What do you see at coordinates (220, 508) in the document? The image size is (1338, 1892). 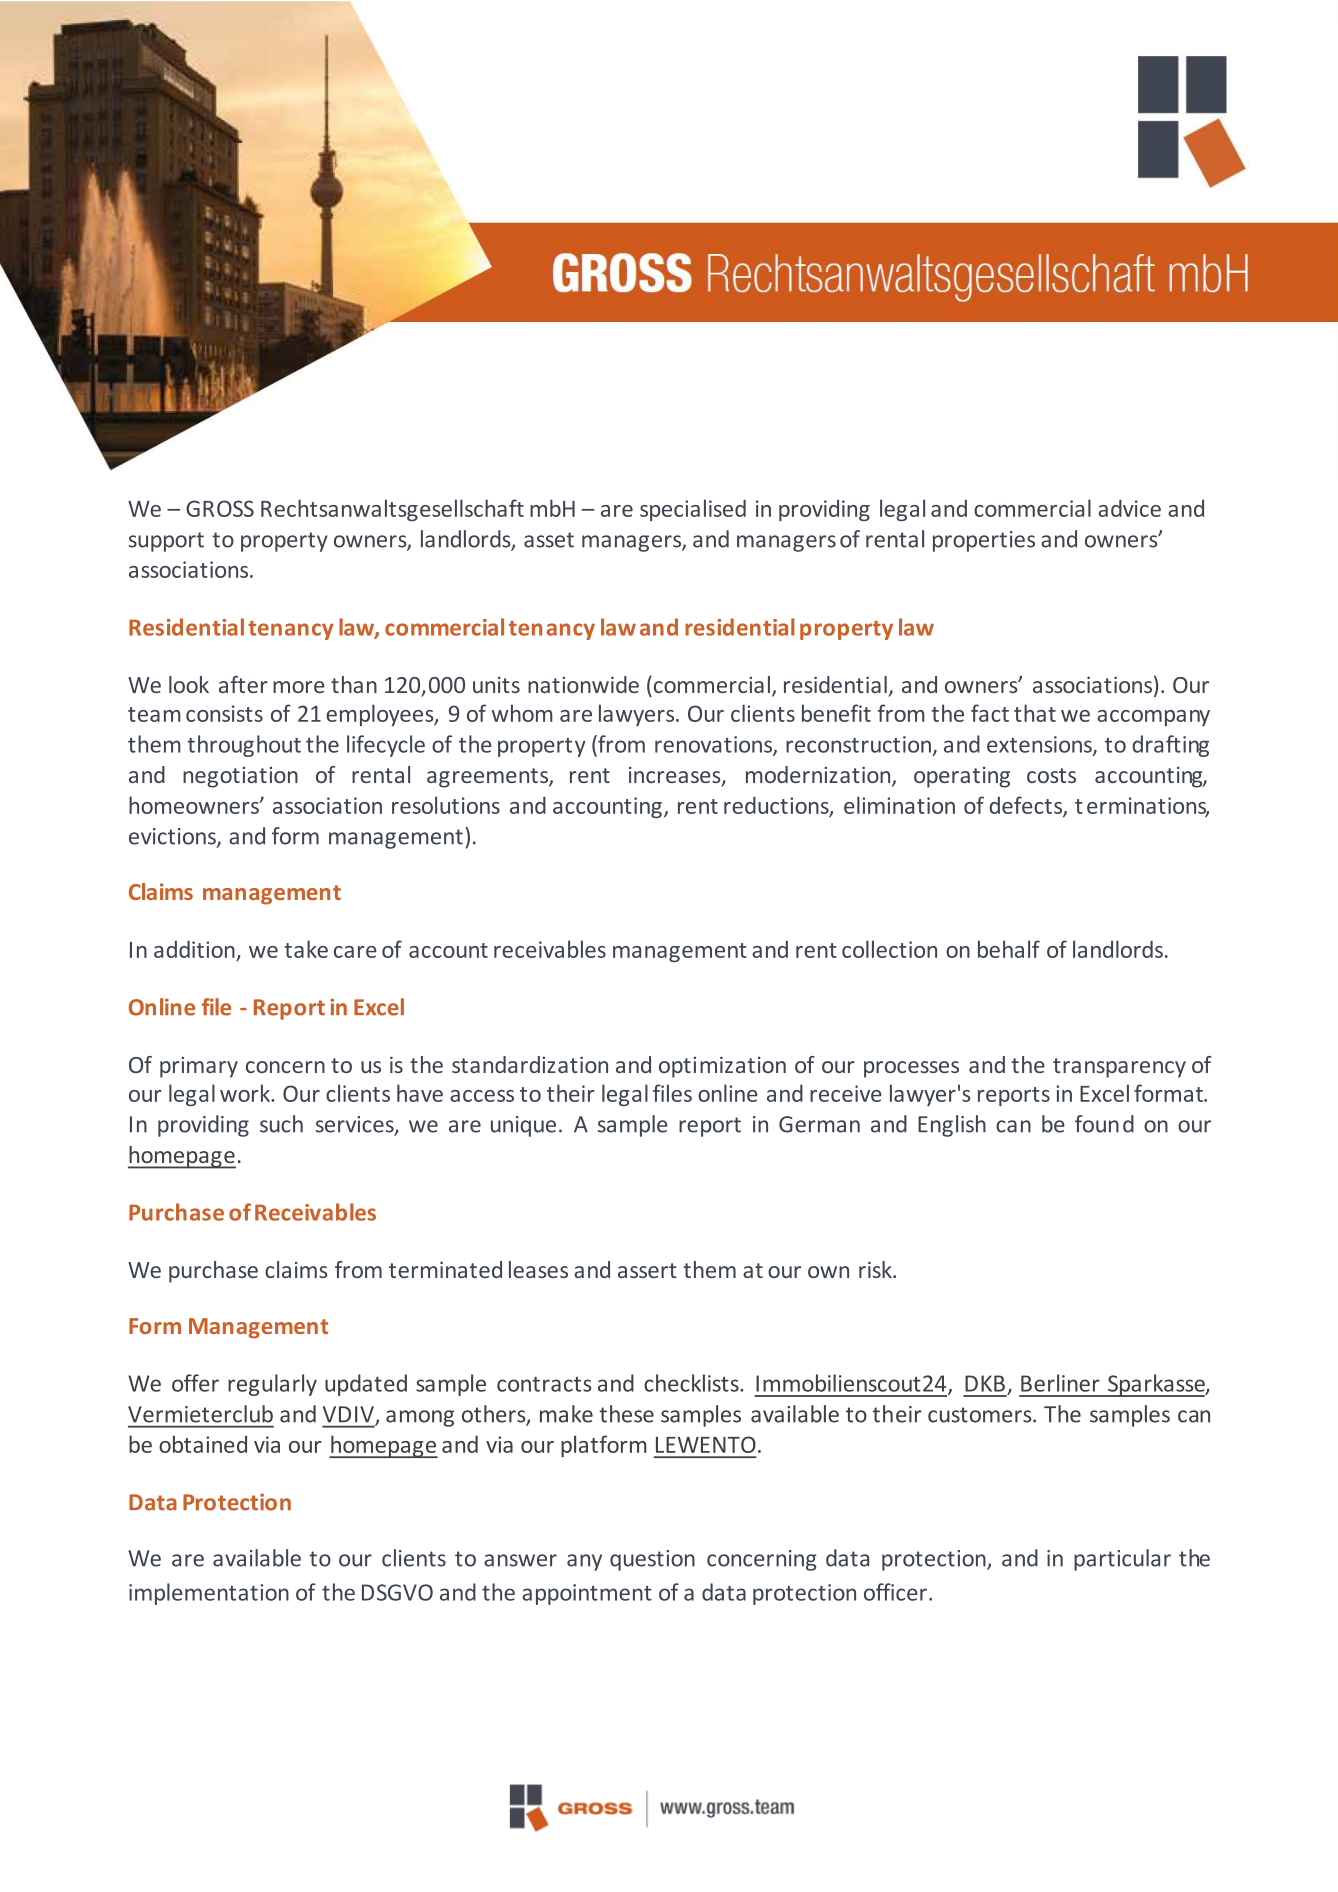 I see `GROSS` at bounding box center [220, 508].
